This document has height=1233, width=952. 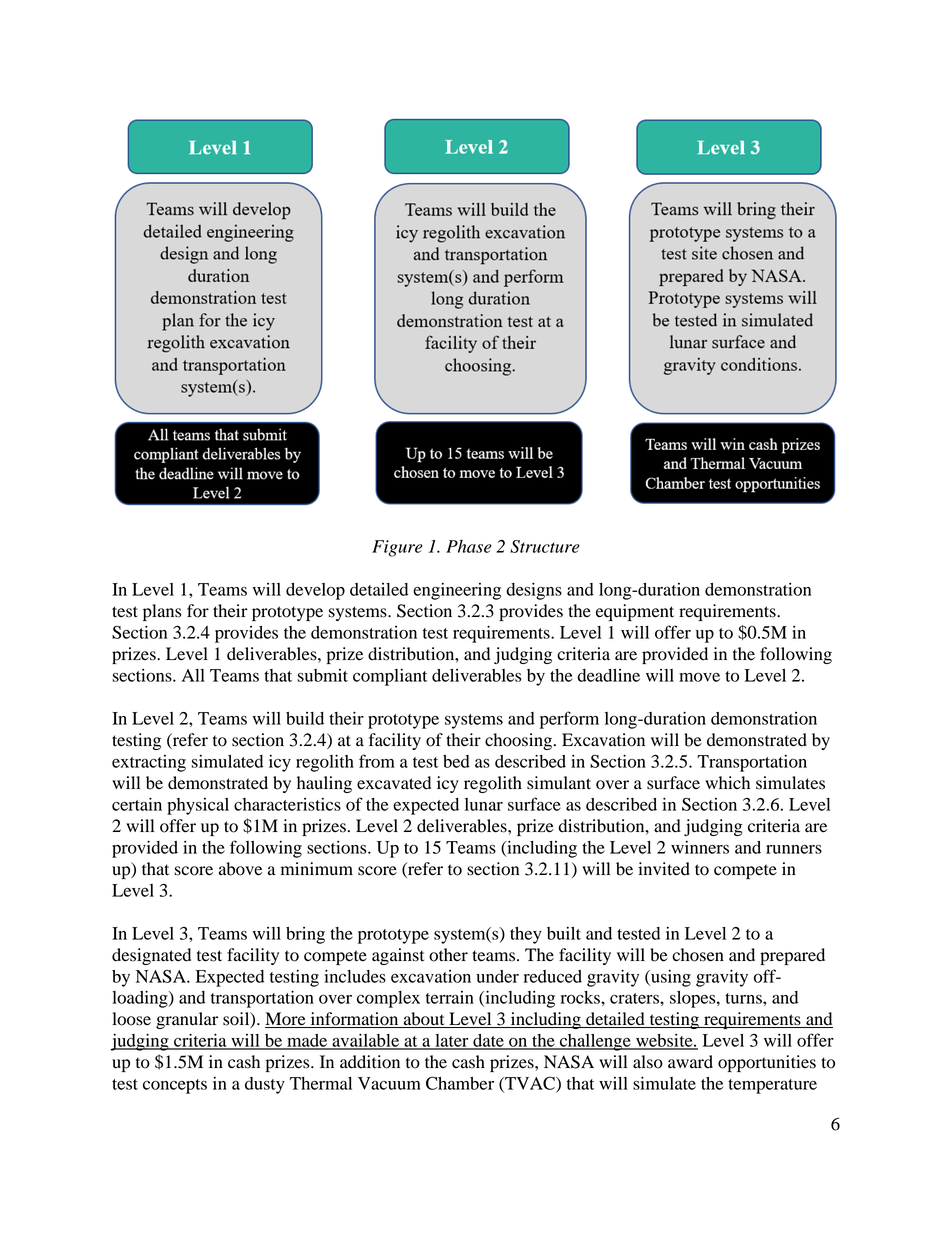 What do you see at coordinates (520, 741) in the document?
I see `choosing` at bounding box center [520, 741].
